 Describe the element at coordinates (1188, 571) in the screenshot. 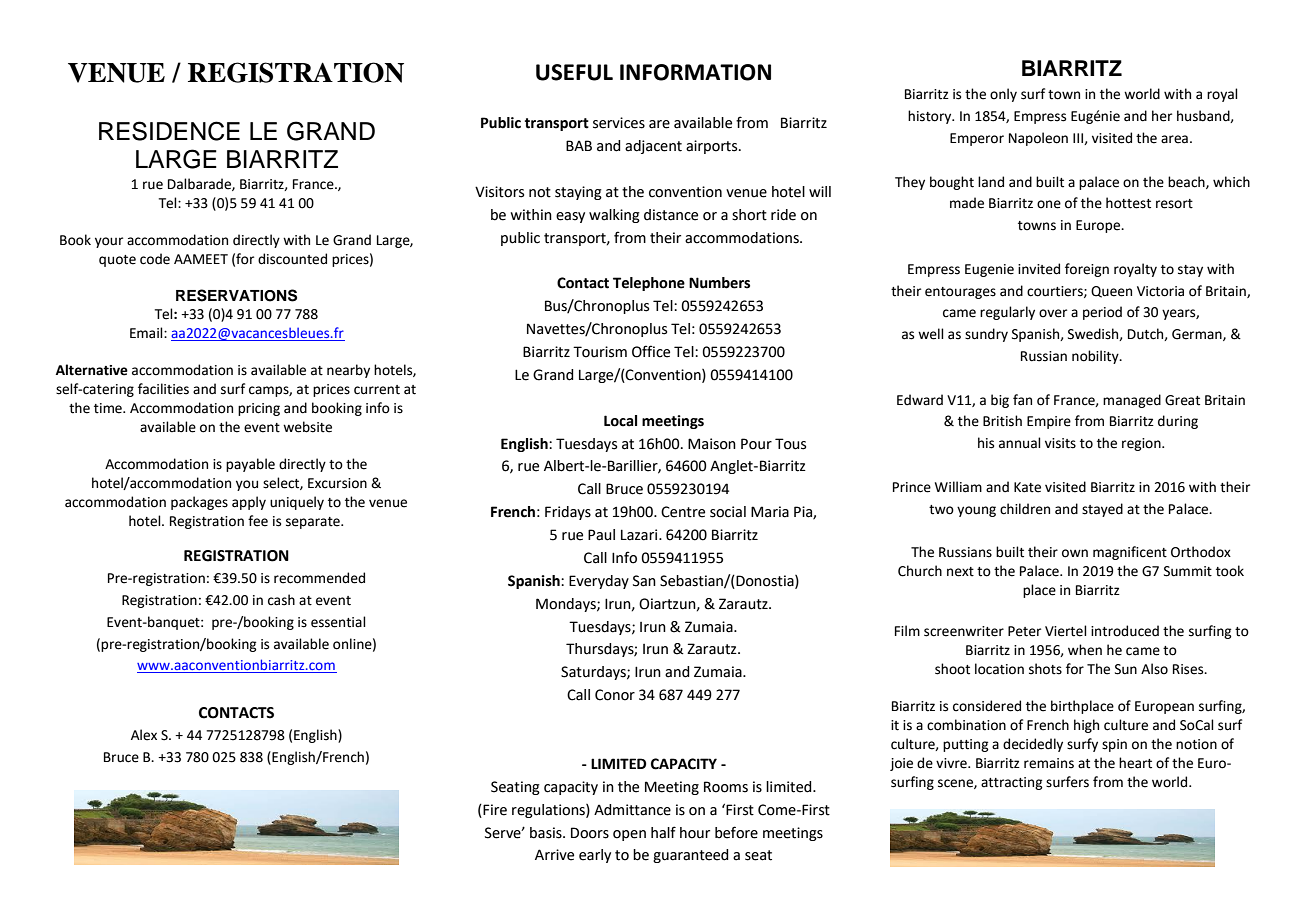

I see `Summit` at that location.
